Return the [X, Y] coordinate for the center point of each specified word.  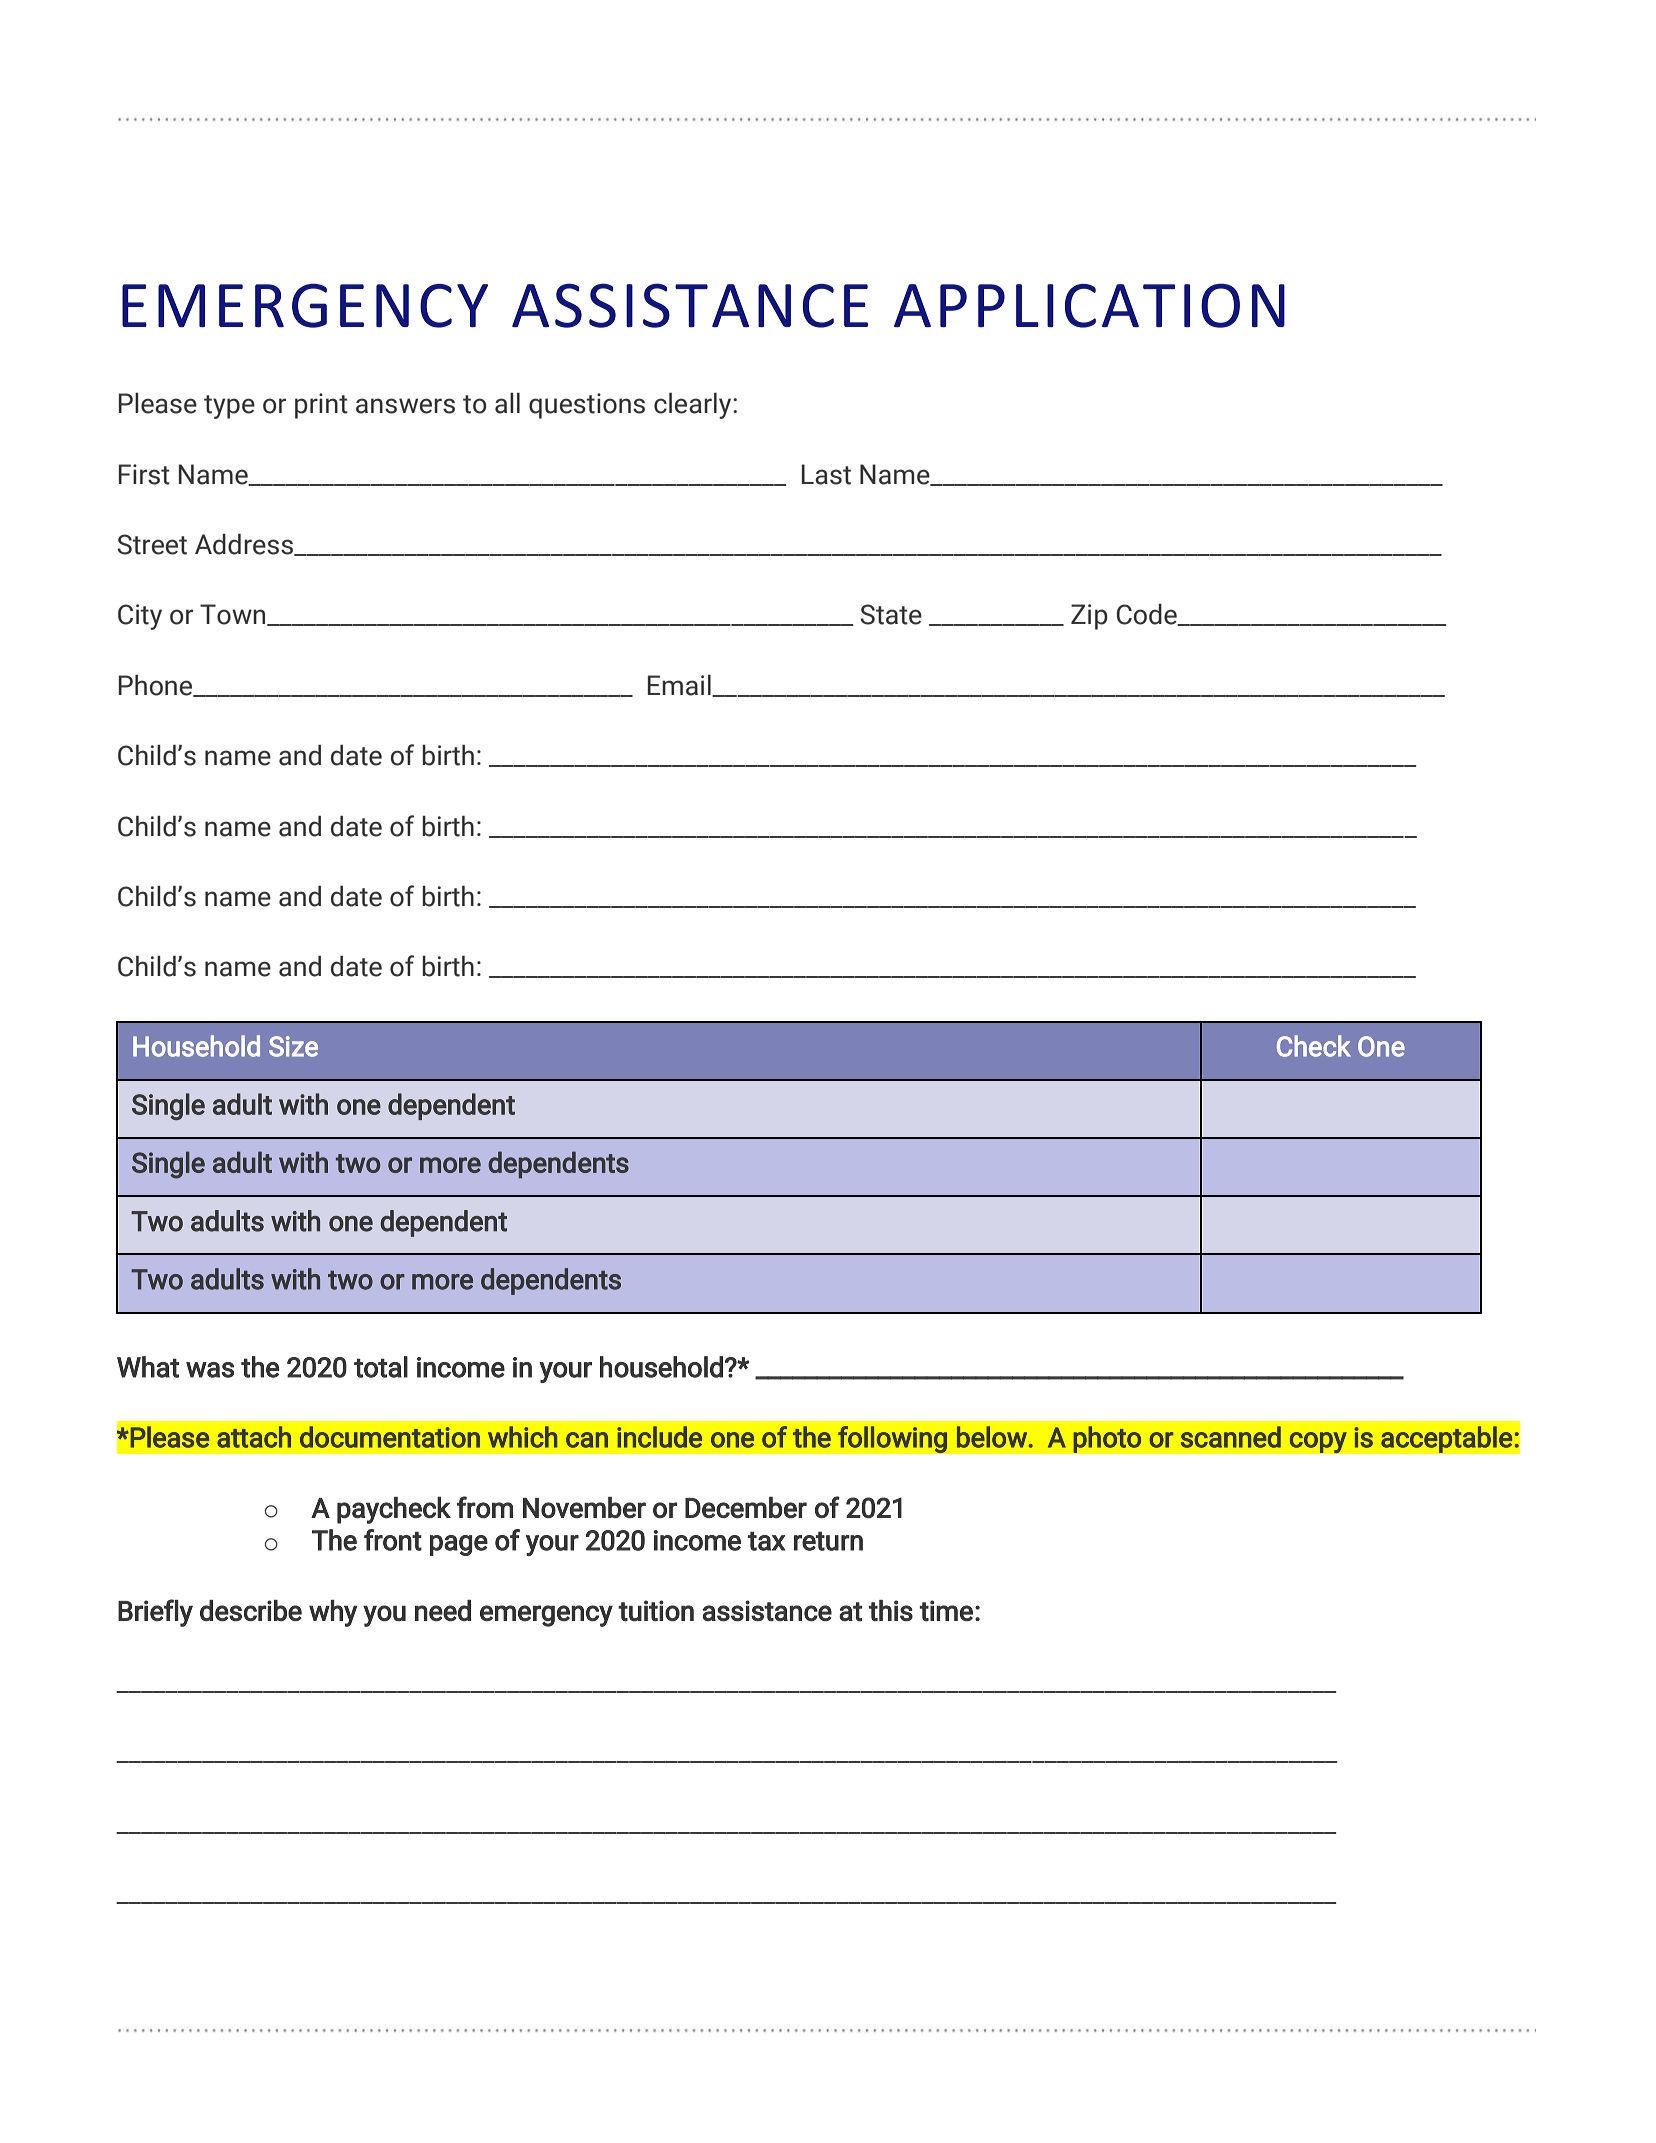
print [321, 406]
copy [1318, 1443]
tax [766, 1541]
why [333, 1613]
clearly [694, 405]
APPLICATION [1089, 305]
